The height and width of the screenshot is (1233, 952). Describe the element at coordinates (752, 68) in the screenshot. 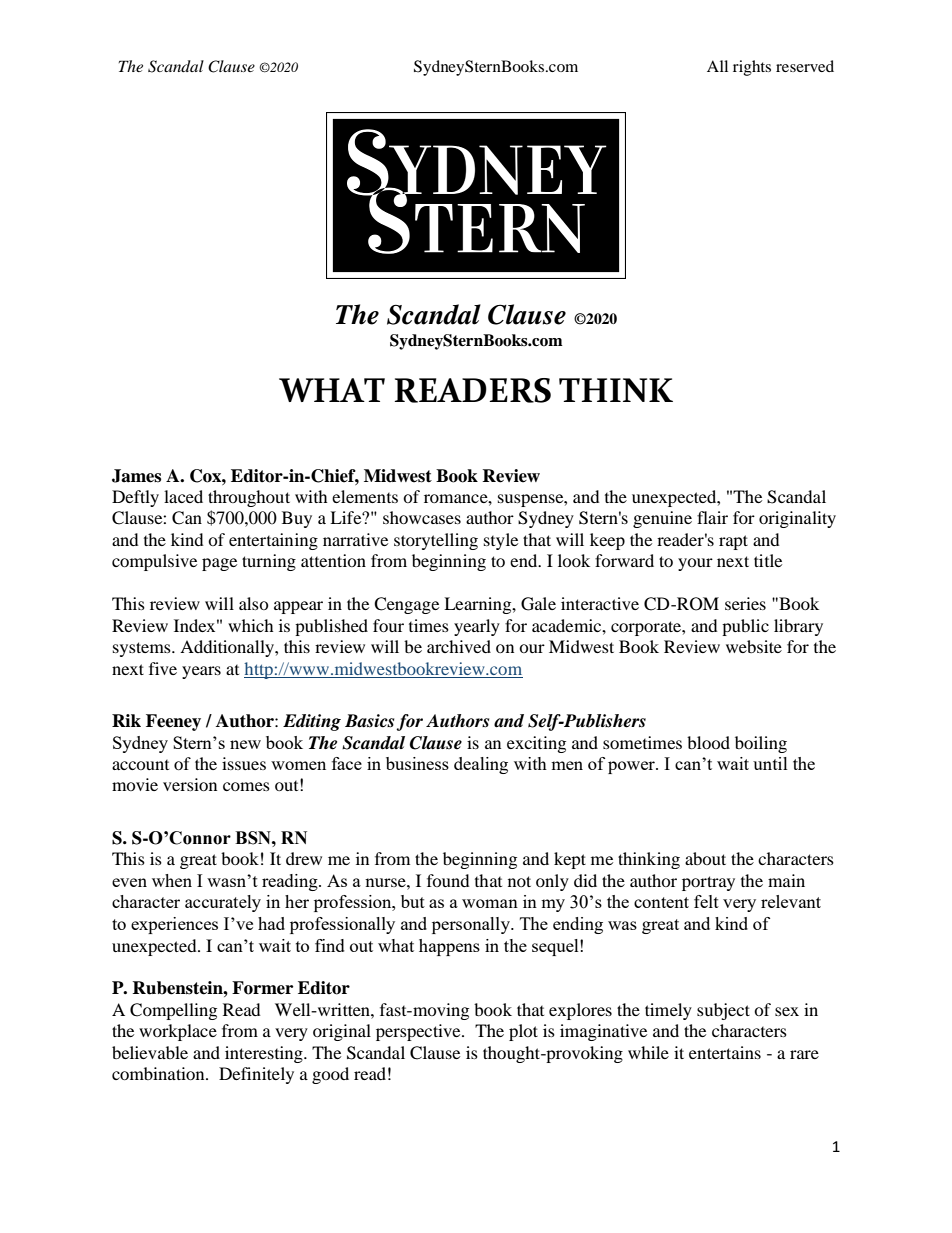

I see `rights` at that location.
